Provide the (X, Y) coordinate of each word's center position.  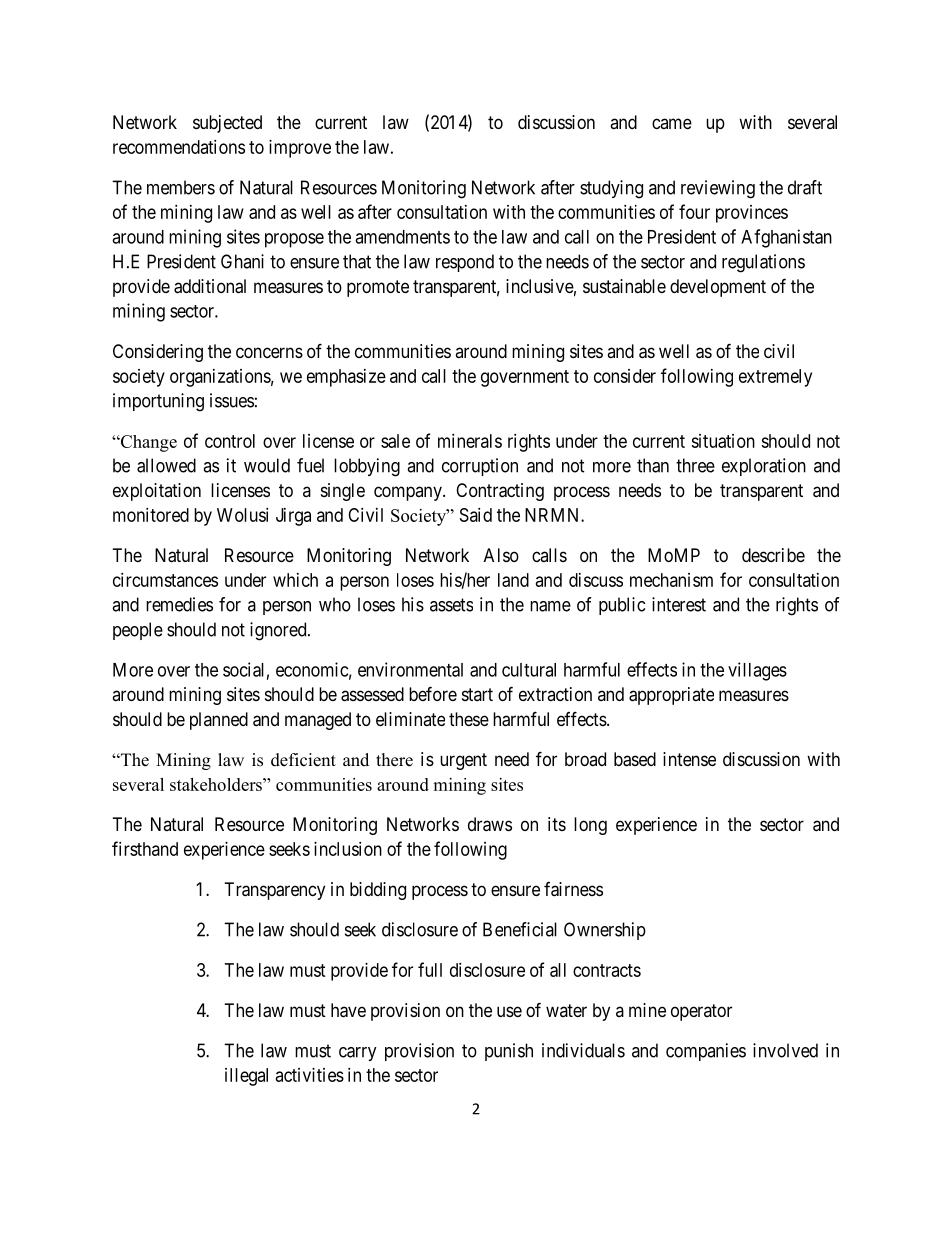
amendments (402, 237)
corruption (480, 467)
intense (689, 759)
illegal (246, 1077)
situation (723, 441)
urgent (463, 761)
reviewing (718, 189)
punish (509, 1052)
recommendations (179, 147)
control (230, 441)
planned (219, 721)
